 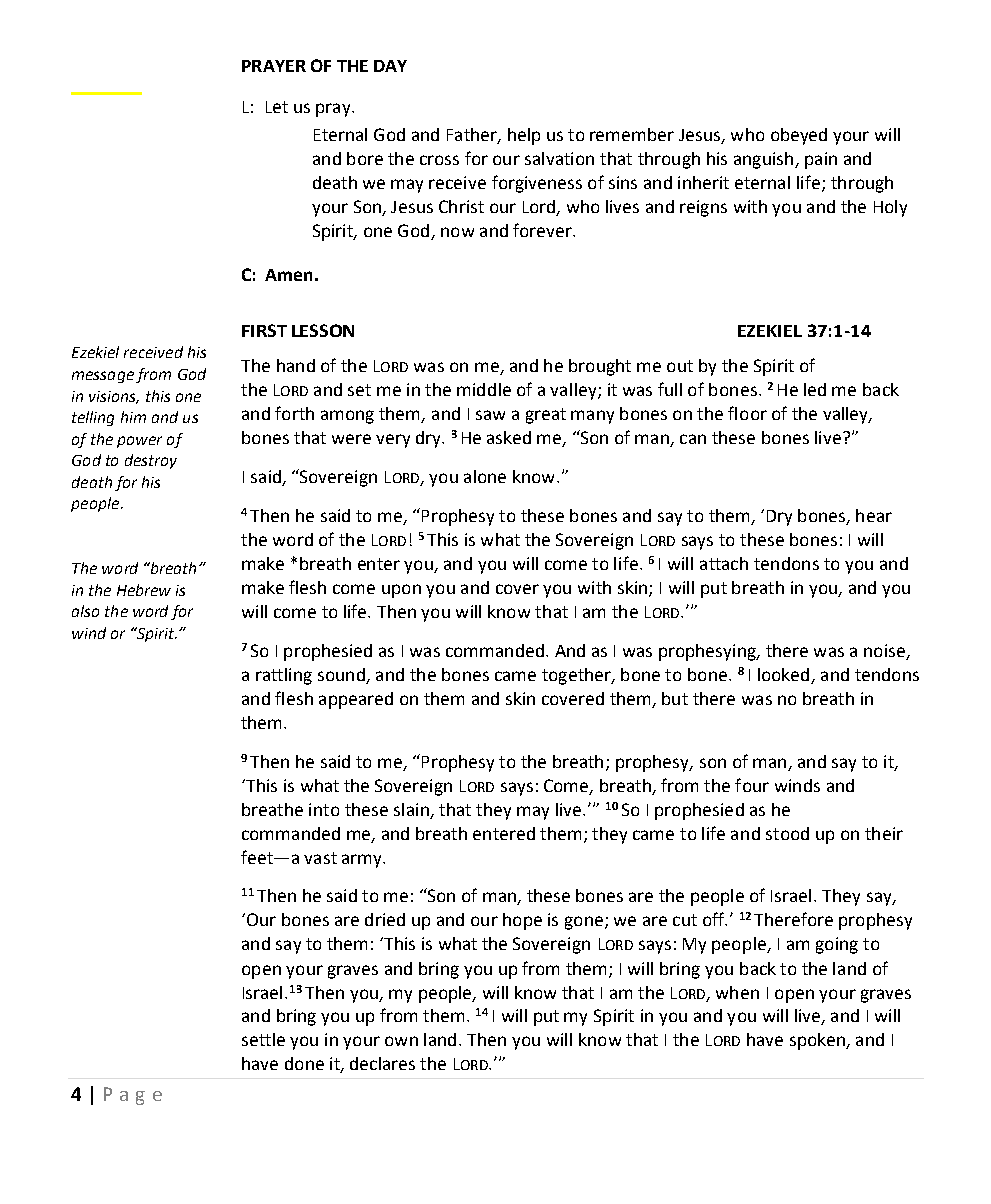 What do you see at coordinates (263, 1039) in the page?
I see `settle` at bounding box center [263, 1039].
